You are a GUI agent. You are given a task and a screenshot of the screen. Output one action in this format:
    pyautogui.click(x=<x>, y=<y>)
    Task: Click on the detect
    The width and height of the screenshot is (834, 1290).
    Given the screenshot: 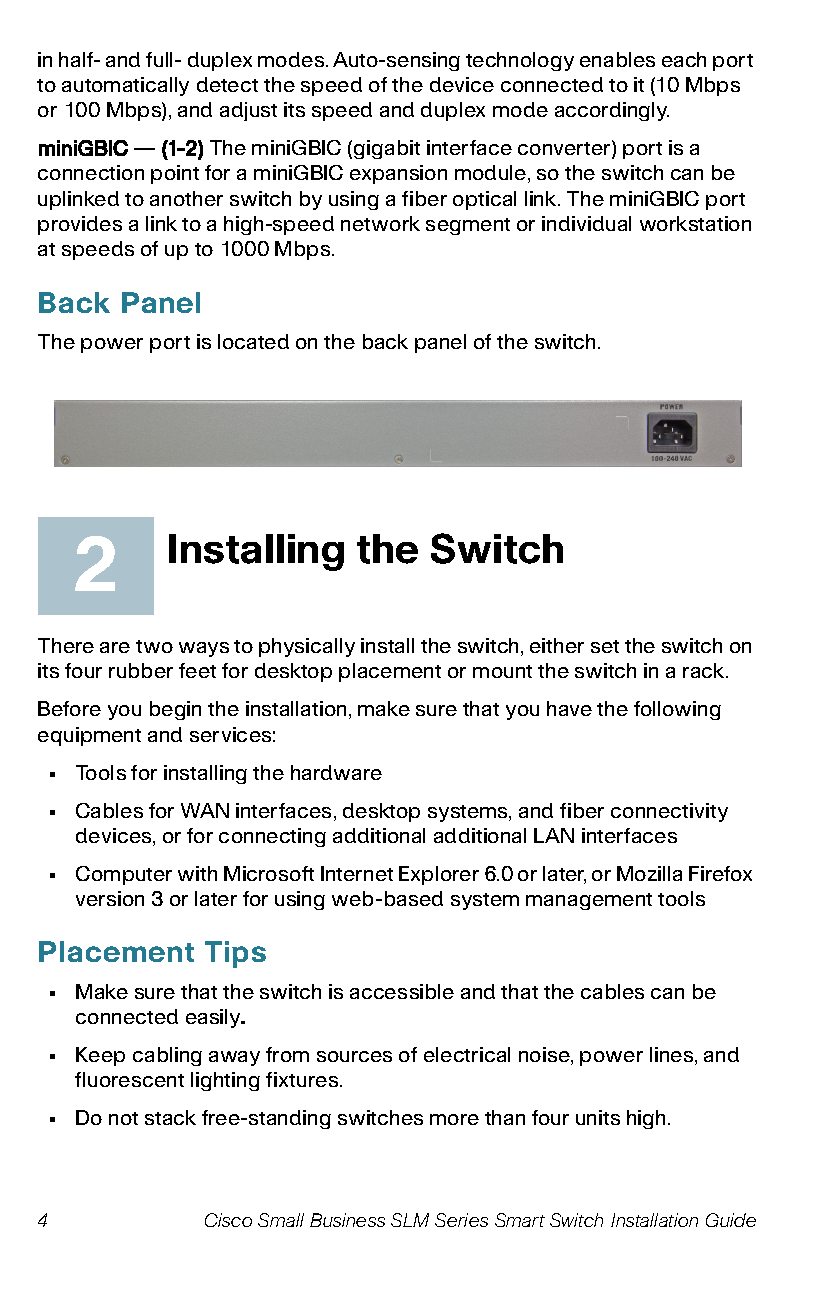 What is the action you would take?
    pyautogui.click(x=227, y=84)
